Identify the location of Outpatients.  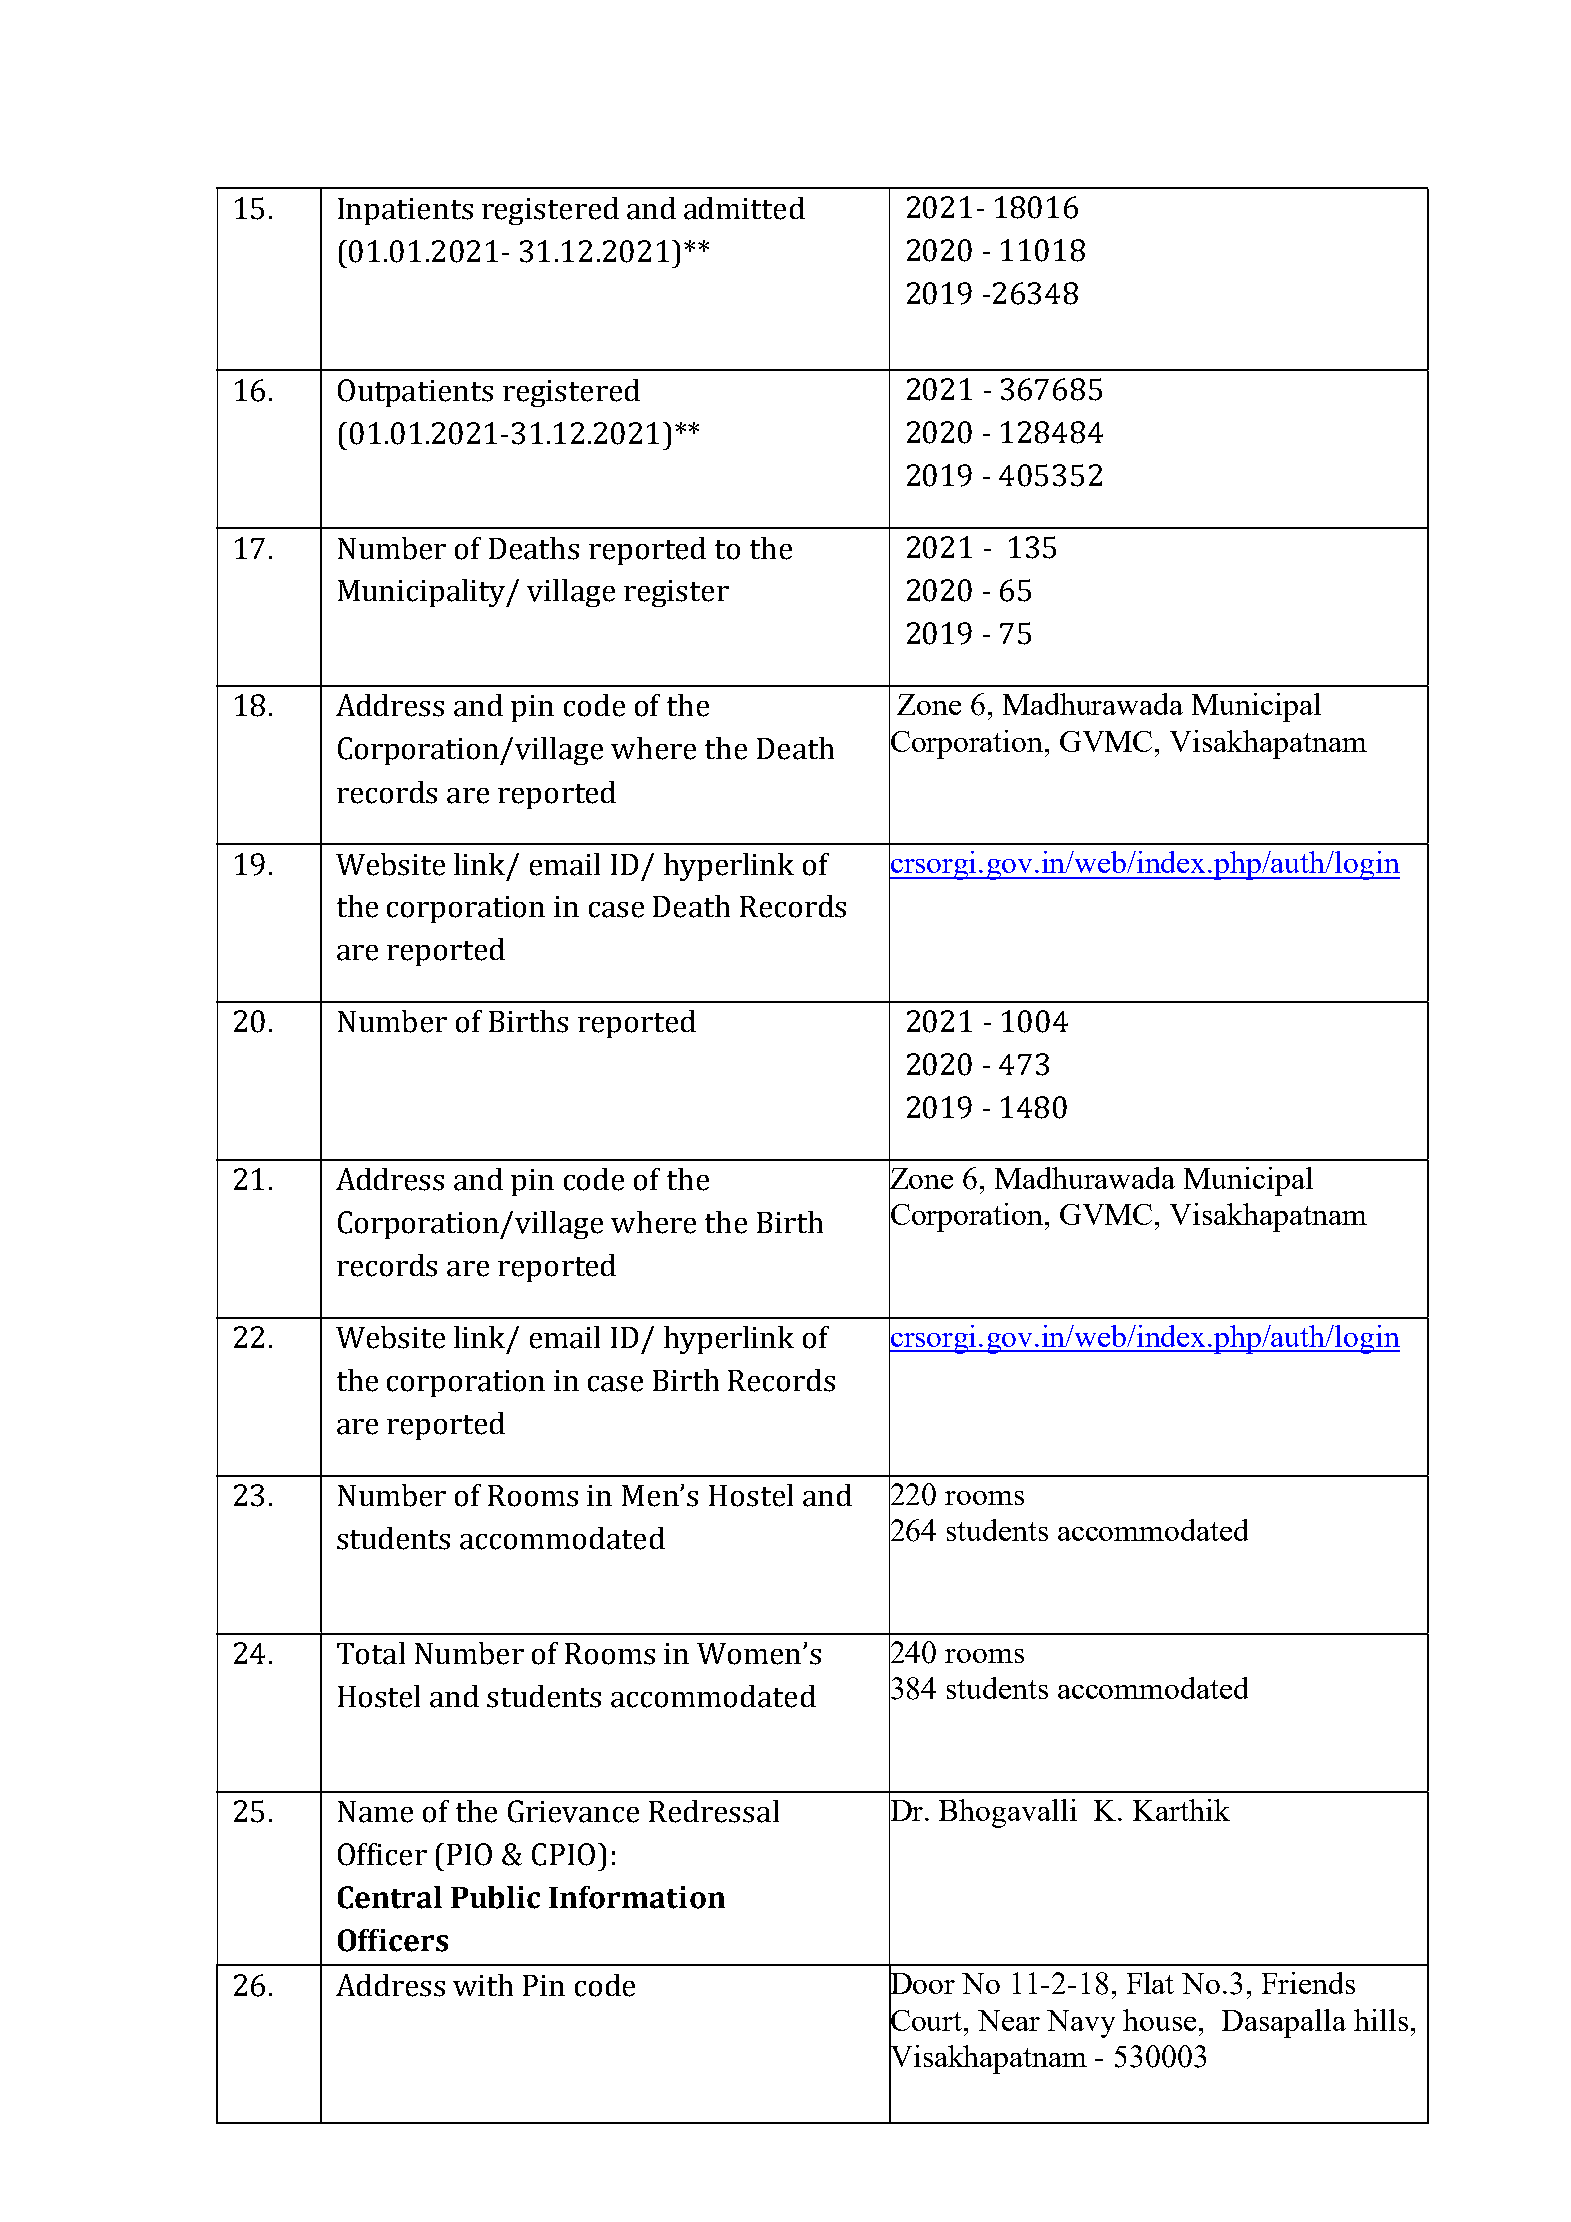
(415, 393).
